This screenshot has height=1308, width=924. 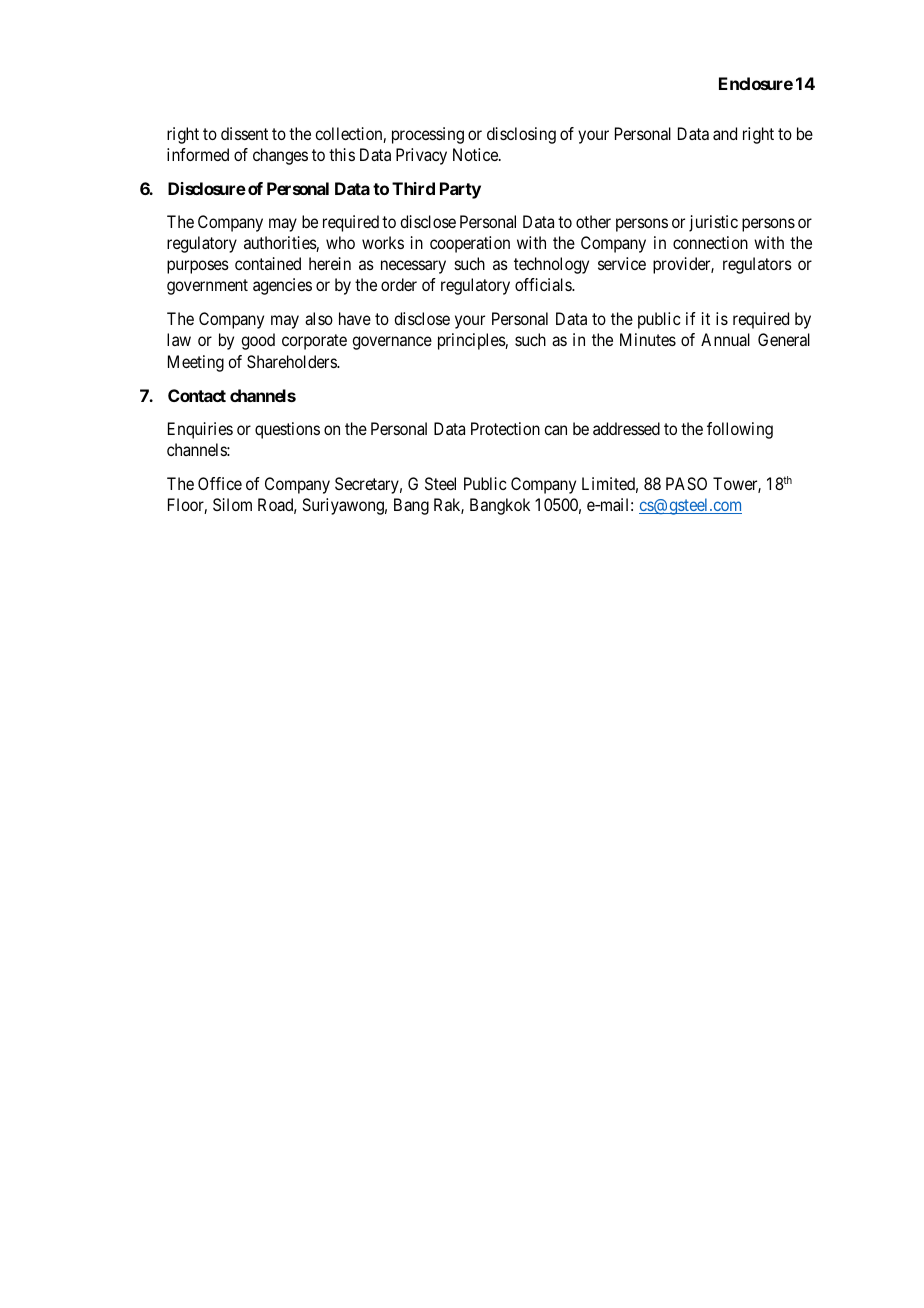 What do you see at coordinates (505, 428) in the screenshot?
I see `Protection` at bounding box center [505, 428].
